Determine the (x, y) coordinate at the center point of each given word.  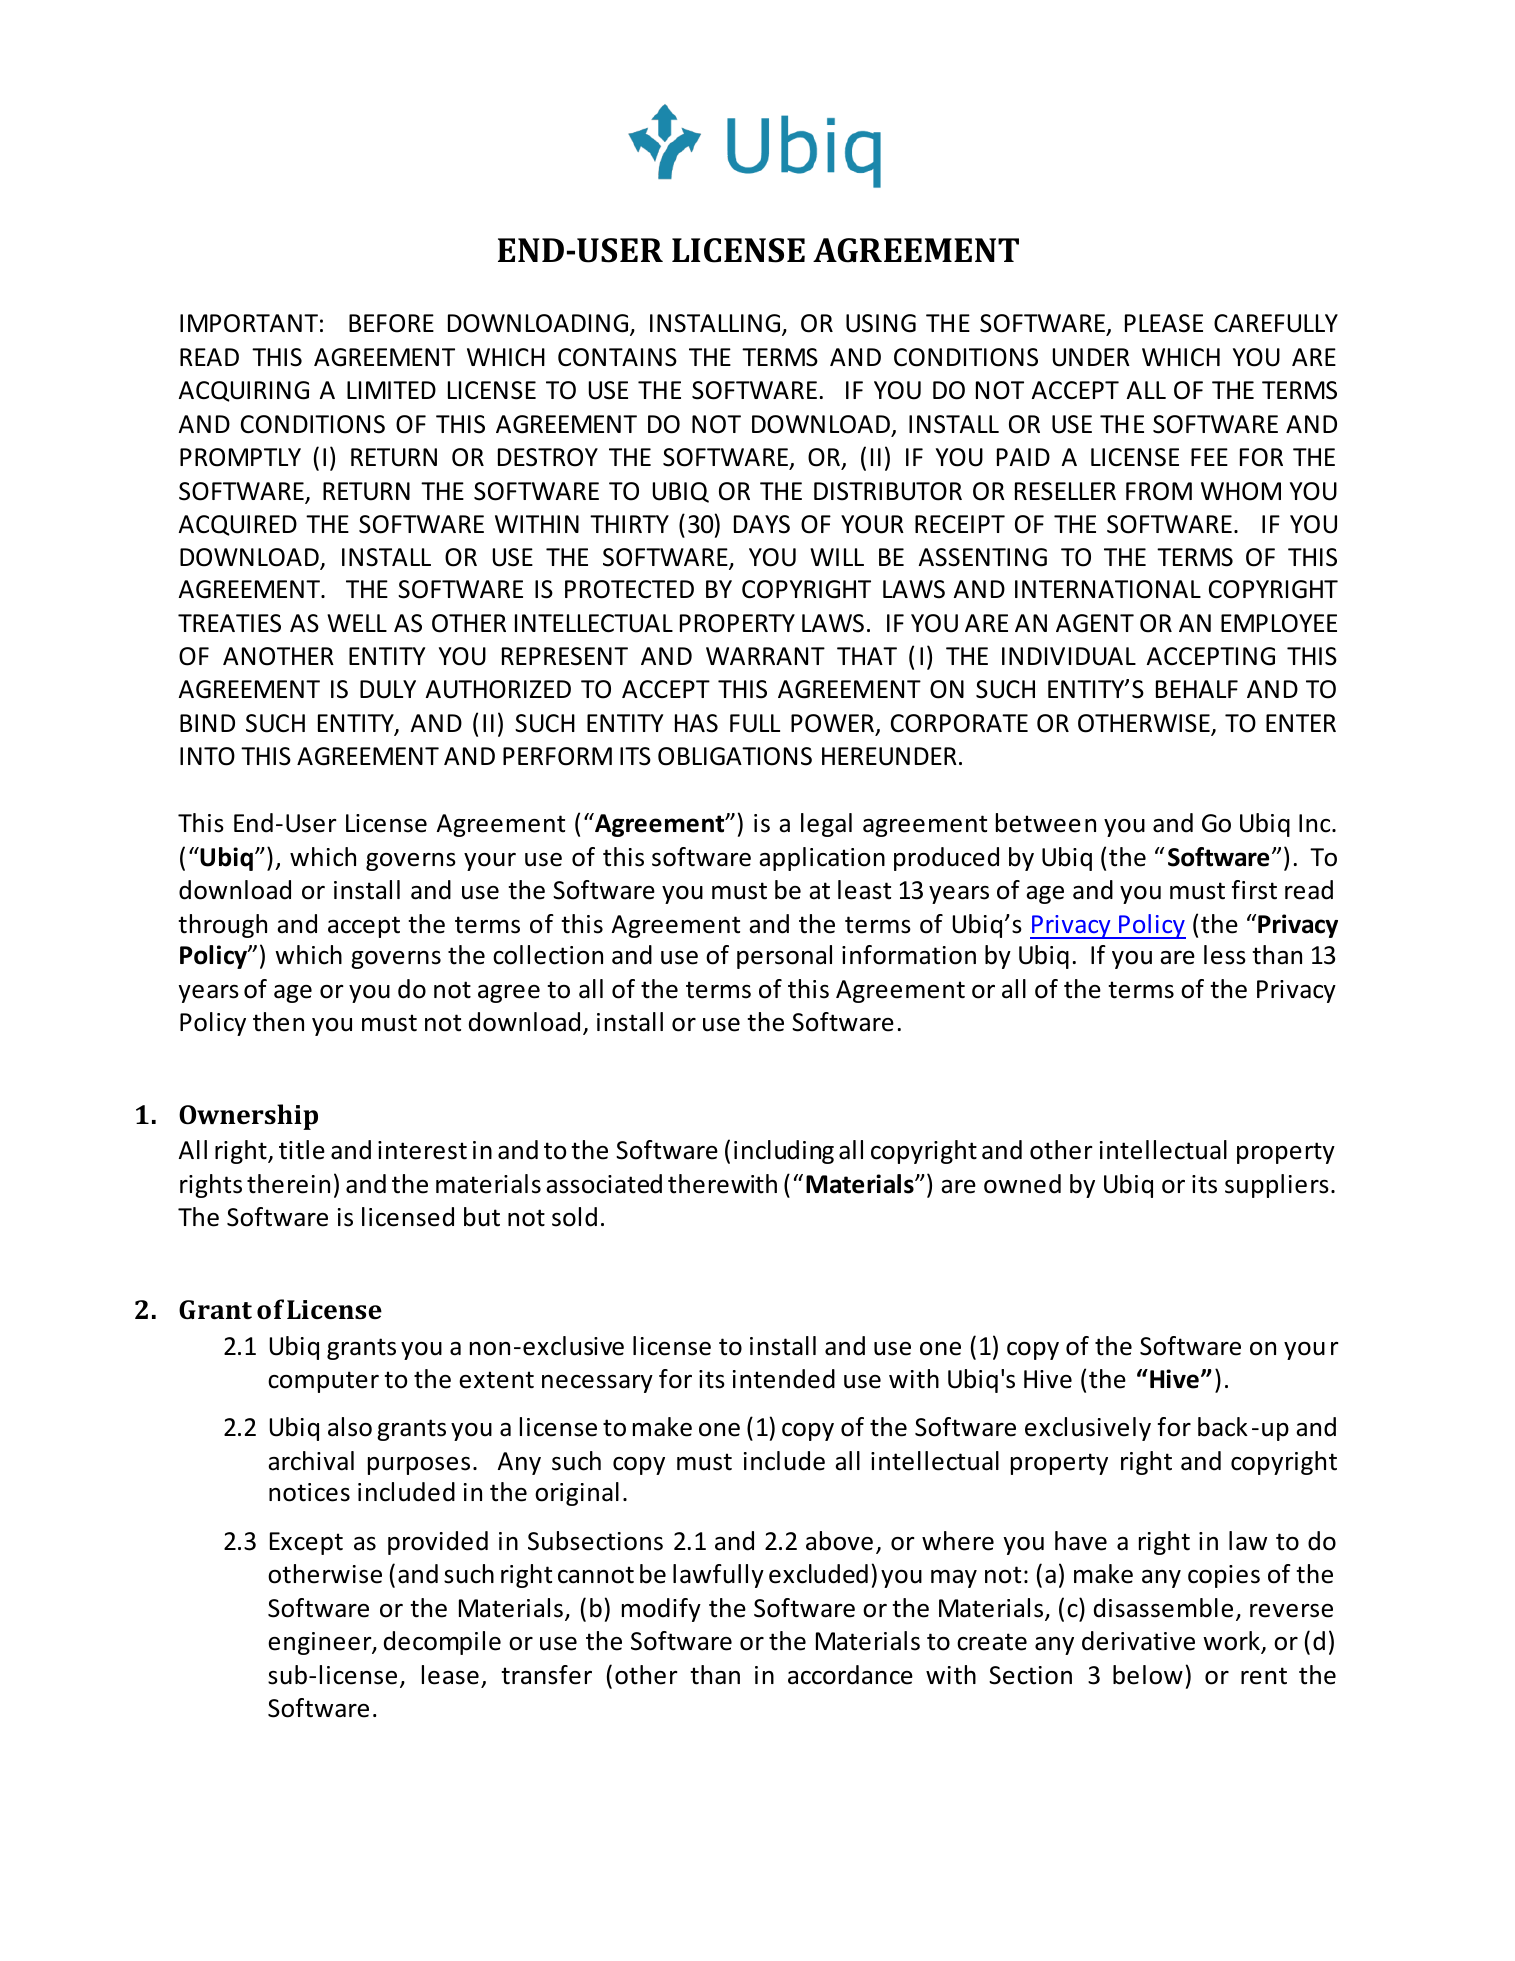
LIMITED (391, 390)
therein (288, 1184)
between (1046, 823)
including (784, 1152)
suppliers (1277, 1186)
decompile (442, 1643)
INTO (207, 756)
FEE (1209, 457)
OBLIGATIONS (735, 756)
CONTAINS (617, 357)
